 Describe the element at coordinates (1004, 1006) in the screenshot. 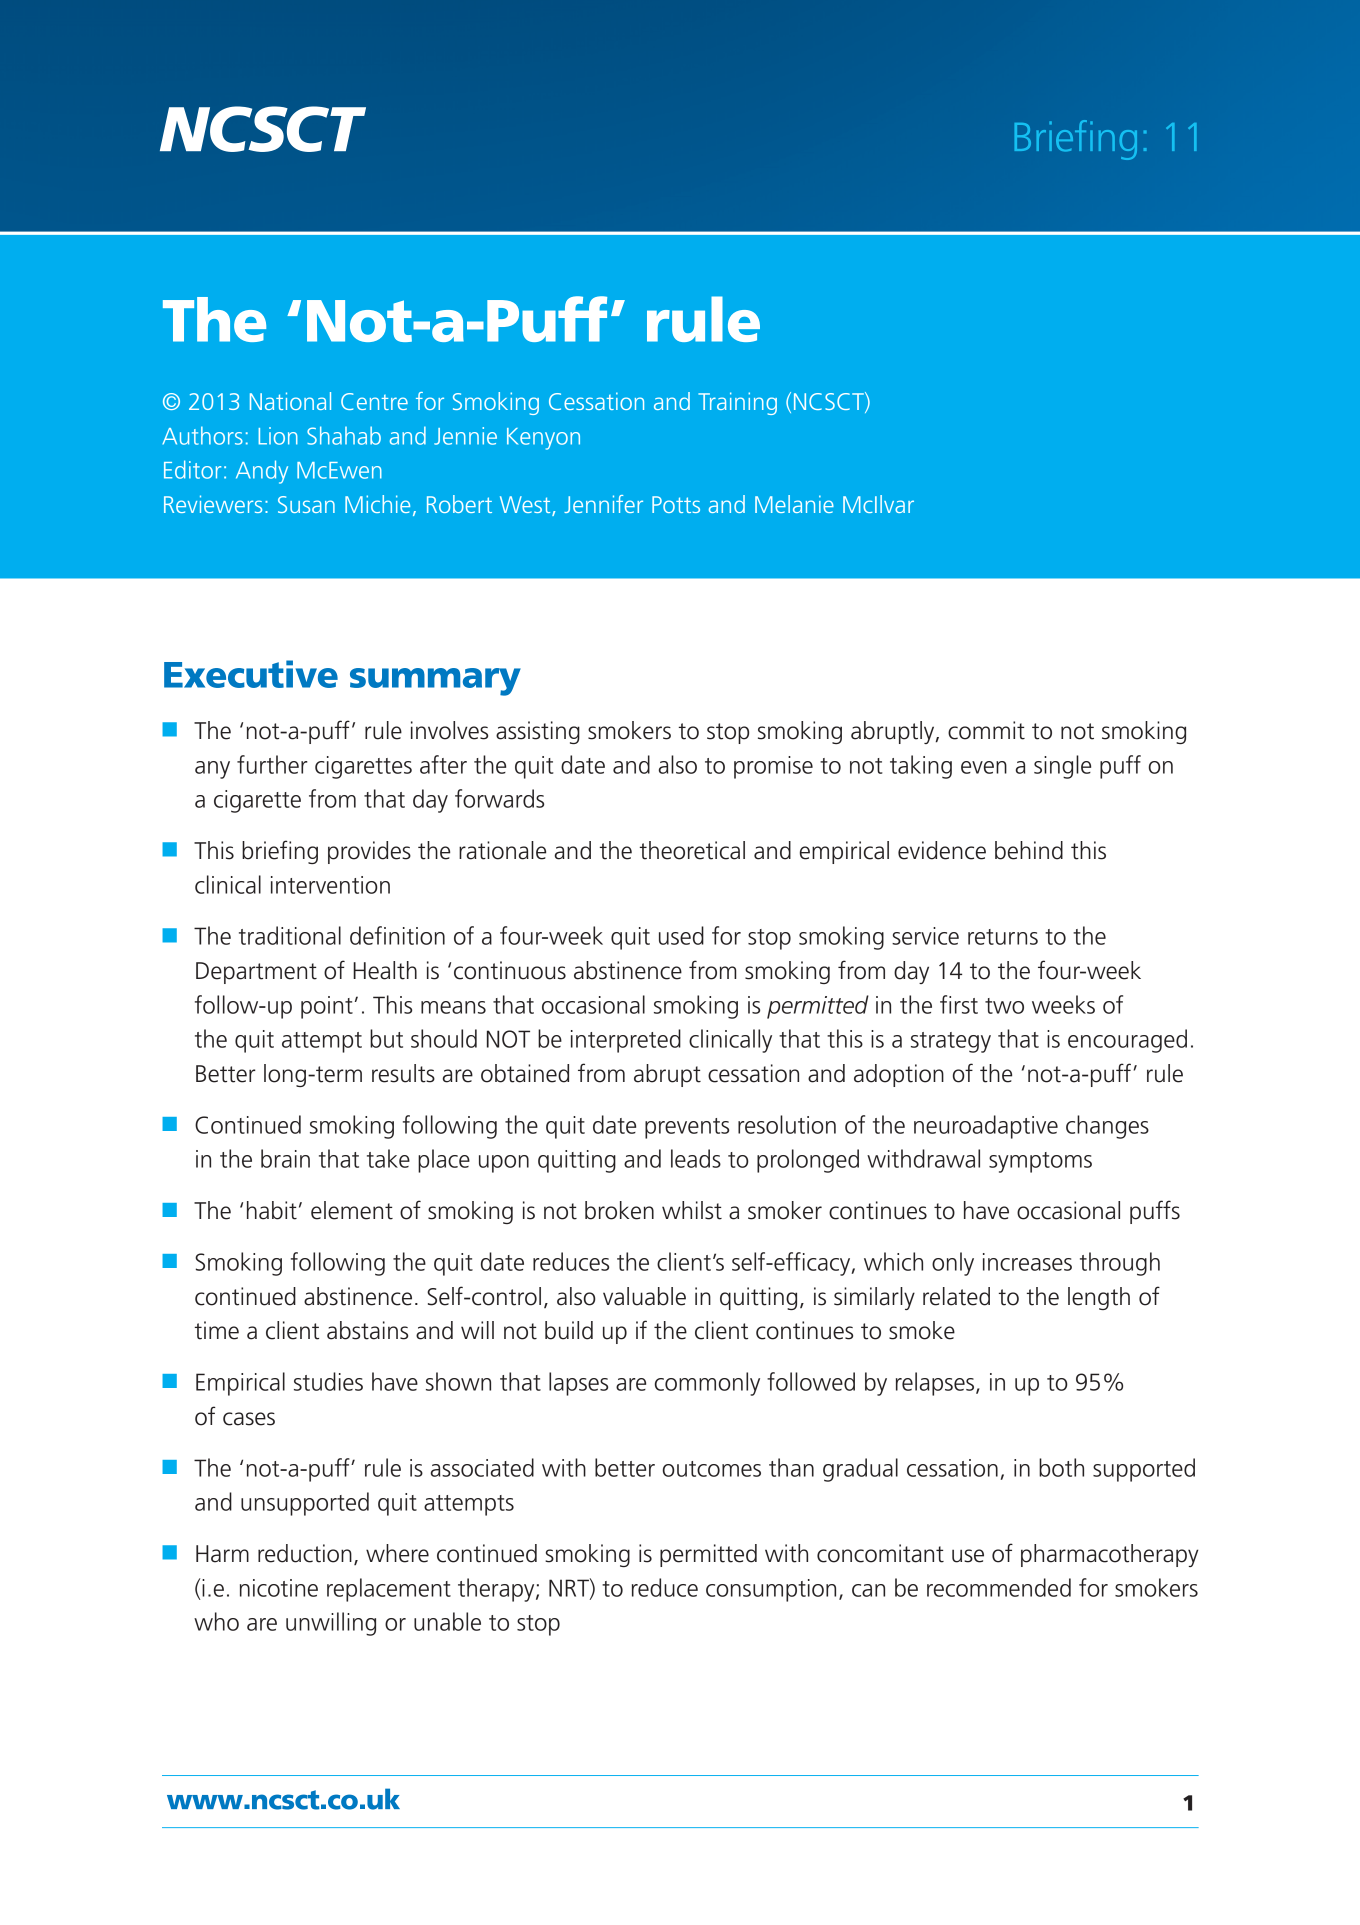

I see `two` at that location.
